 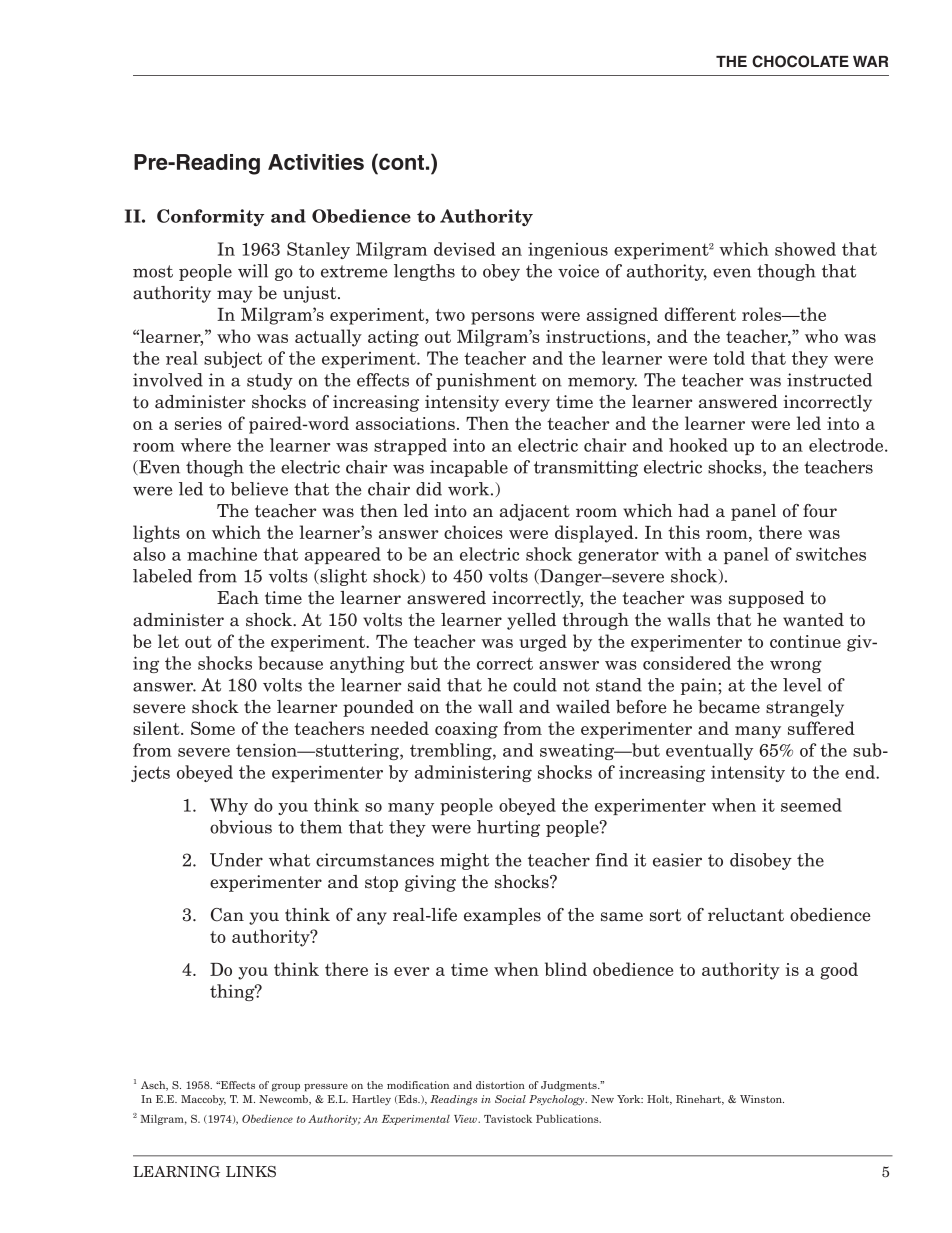 I want to click on CHOCOLATE, so click(x=800, y=61).
